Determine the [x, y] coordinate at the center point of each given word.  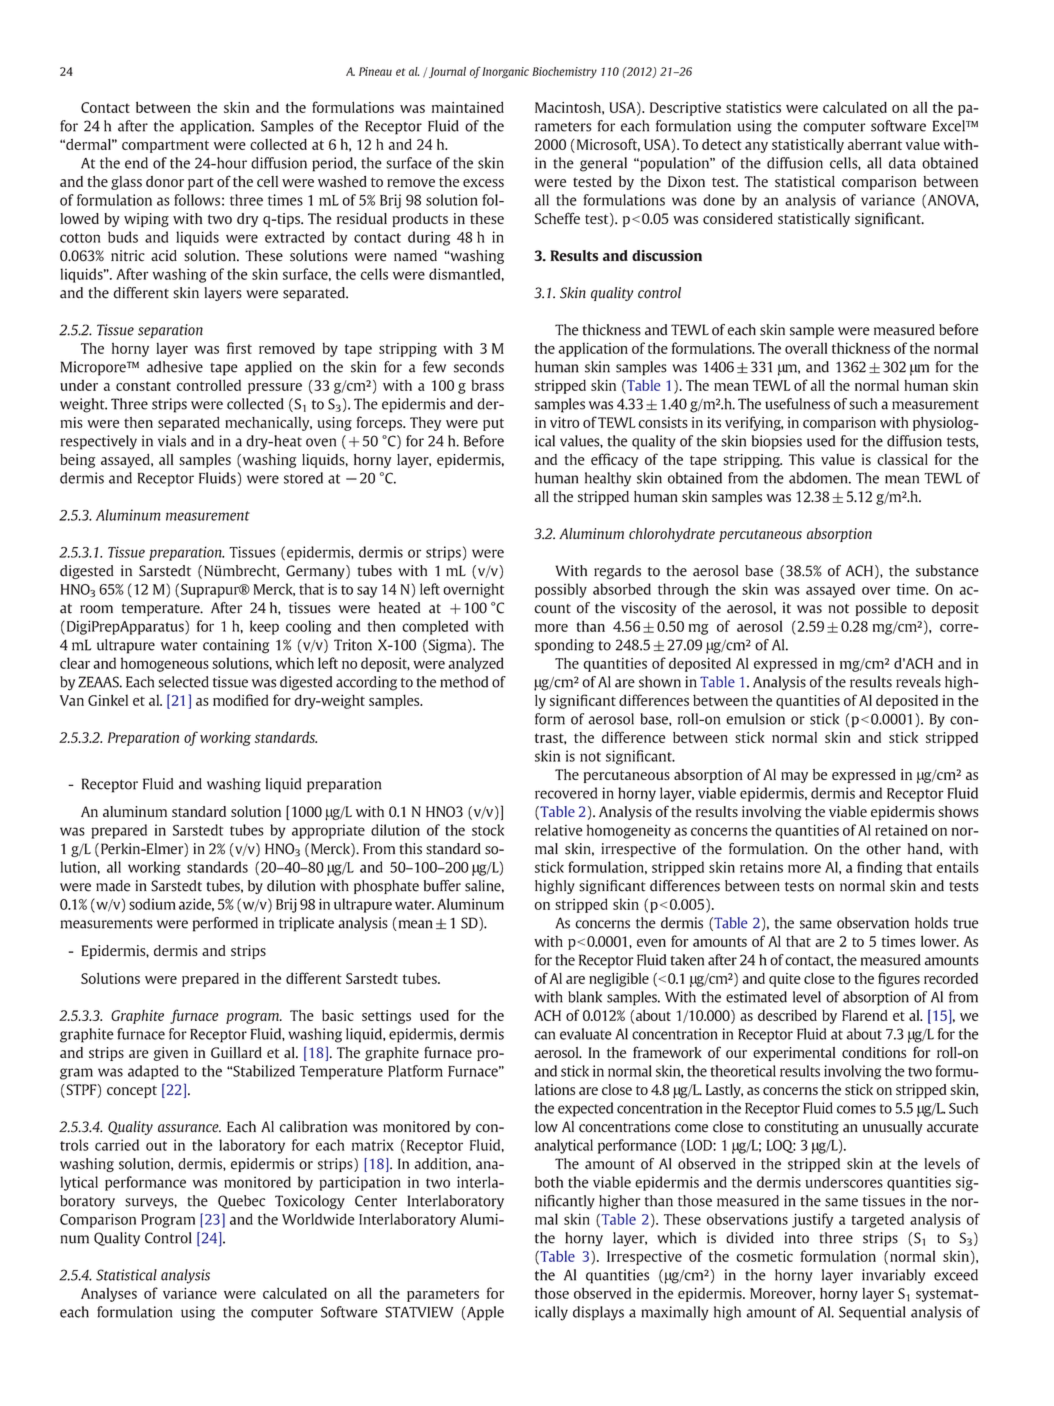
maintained [468, 107]
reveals [918, 682]
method [464, 682]
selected [183, 682]
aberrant [875, 144]
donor [165, 181]
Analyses [109, 1295]
